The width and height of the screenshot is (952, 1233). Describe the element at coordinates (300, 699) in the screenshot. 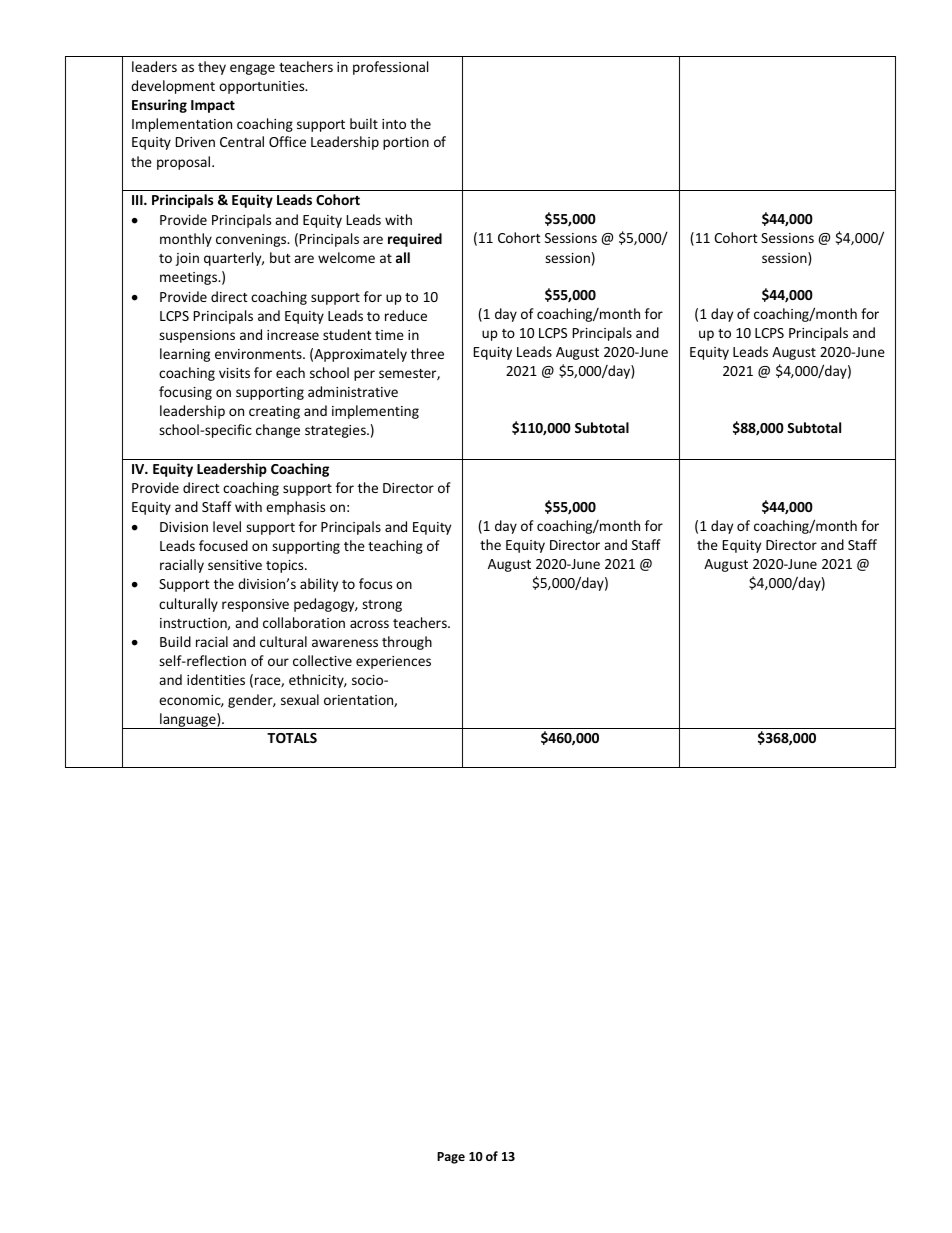

I see `sexual` at that location.
